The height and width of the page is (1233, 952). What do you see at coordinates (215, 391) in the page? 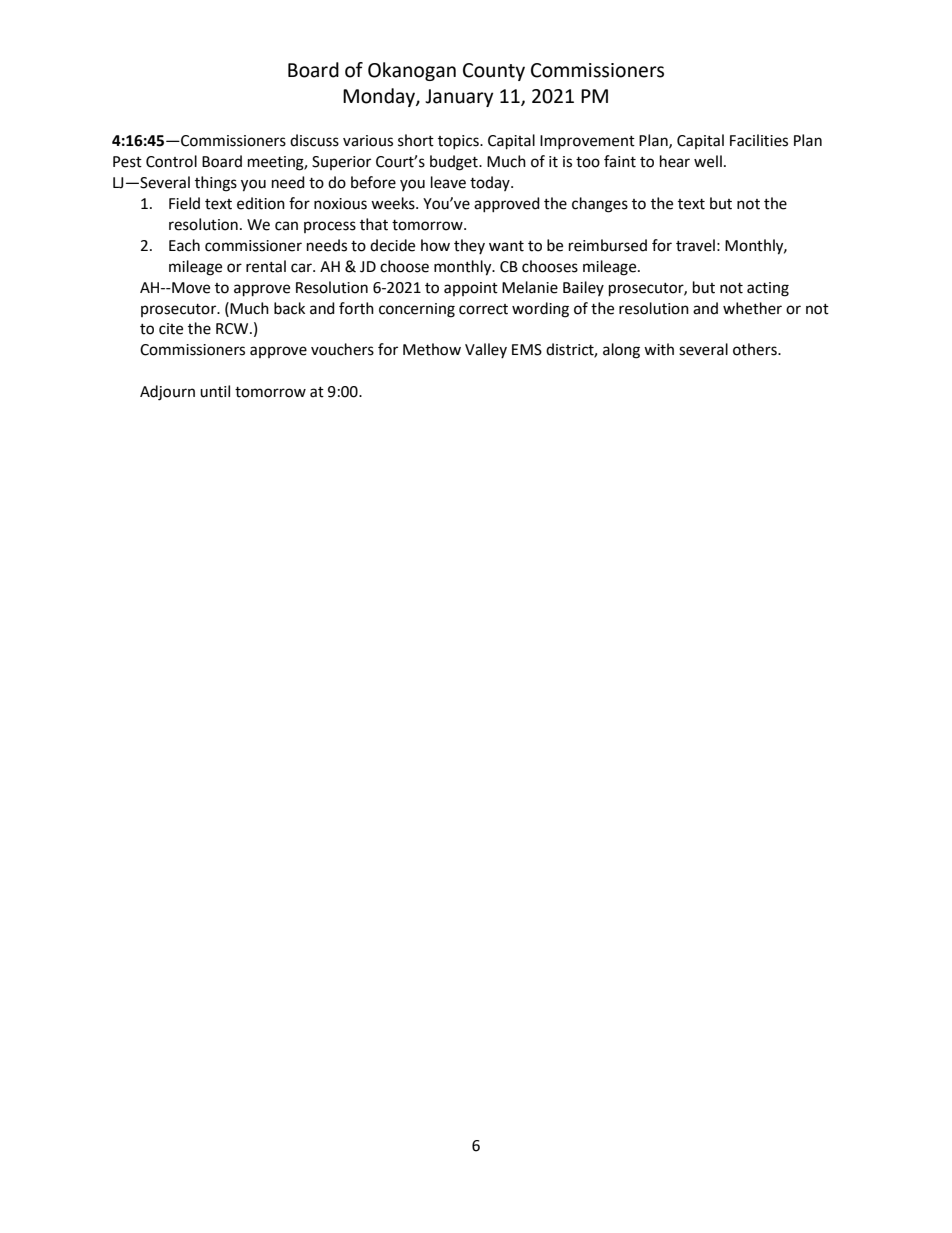
I see `until` at bounding box center [215, 391].
